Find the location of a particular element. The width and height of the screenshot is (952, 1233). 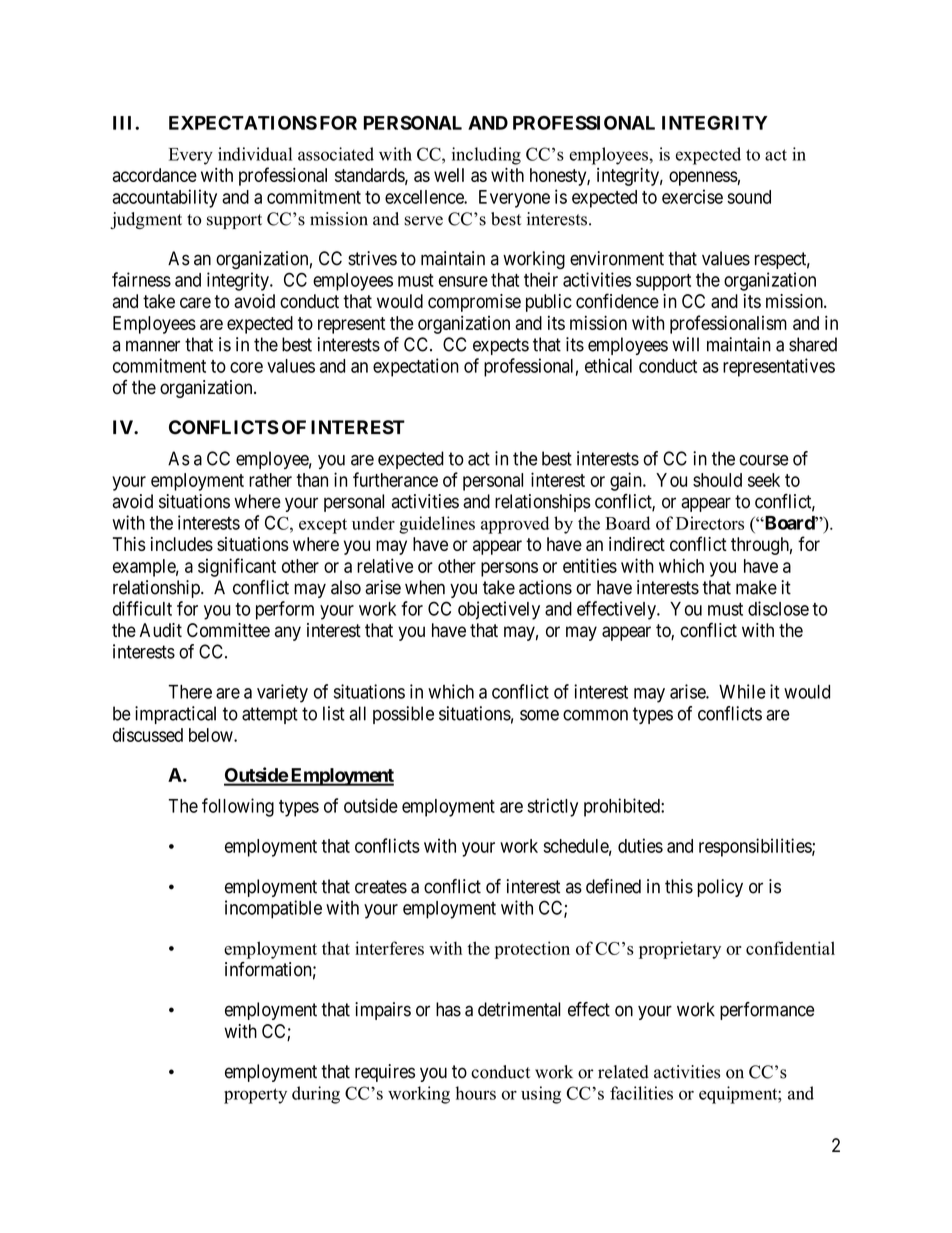

Directors is located at coordinates (710, 523).
